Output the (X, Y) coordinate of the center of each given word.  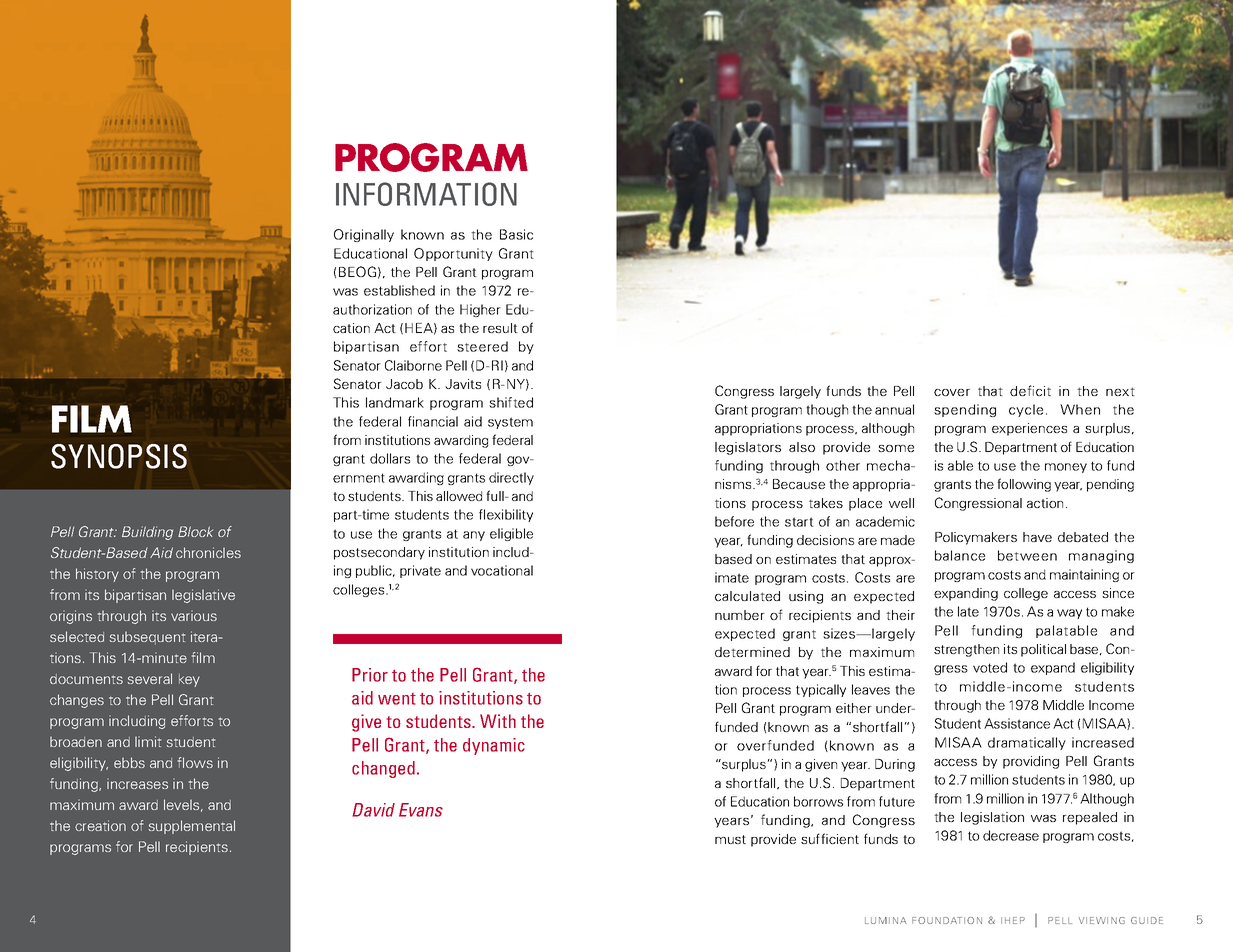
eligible (511, 534)
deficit (1030, 390)
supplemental (191, 827)
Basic (516, 234)
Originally (364, 235)
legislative (203, 596)
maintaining (1084, 575)
